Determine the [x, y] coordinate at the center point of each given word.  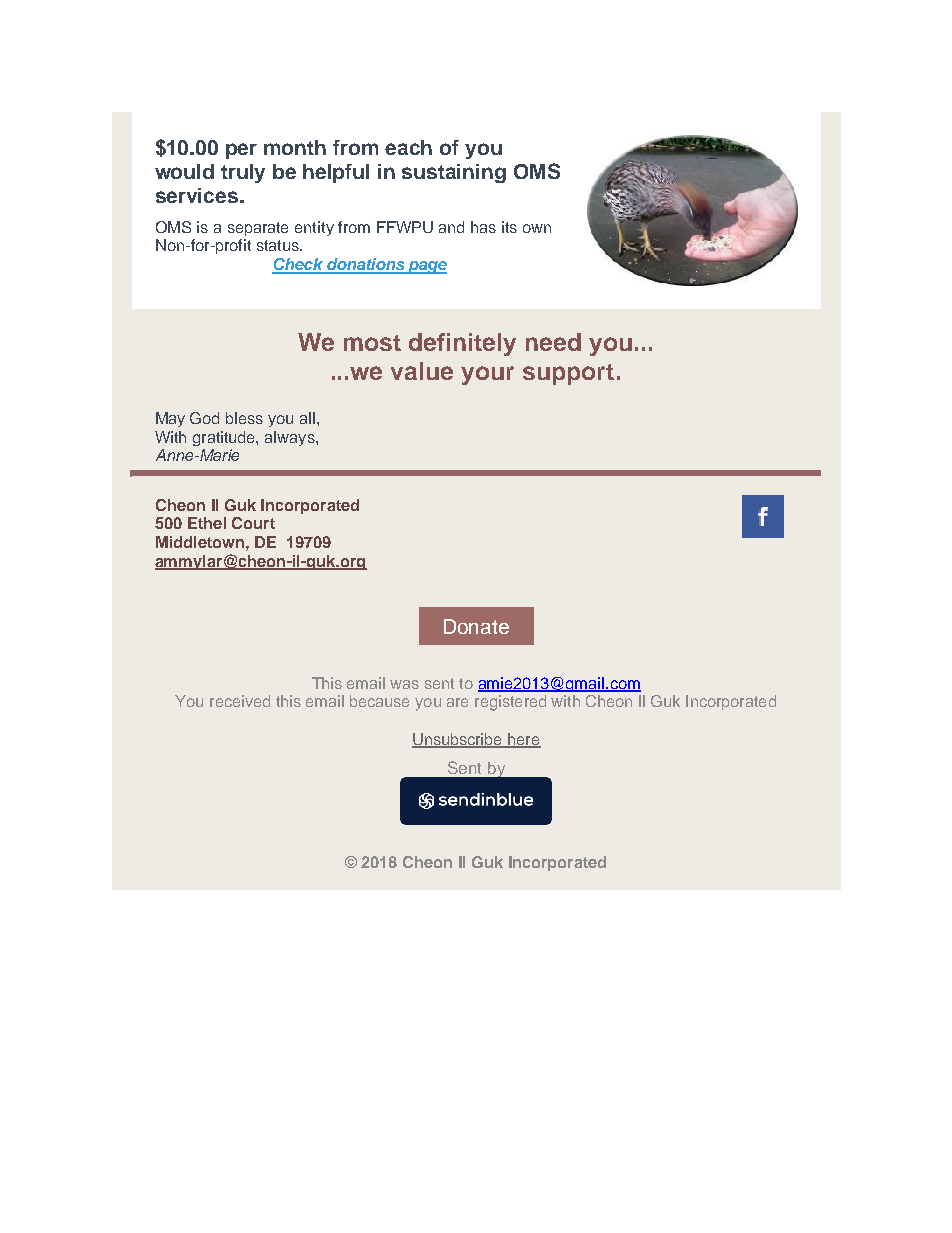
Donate [476, 626]
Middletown [200, 542]
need [553, 342]
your [487, 375]
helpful [336, 173]
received [240, 701]
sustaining [454, 173]
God [204, 418]
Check [298, 265]
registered [510, 703]
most [372, 343]
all [307, 418]
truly [243, 173]
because [379, 701]
